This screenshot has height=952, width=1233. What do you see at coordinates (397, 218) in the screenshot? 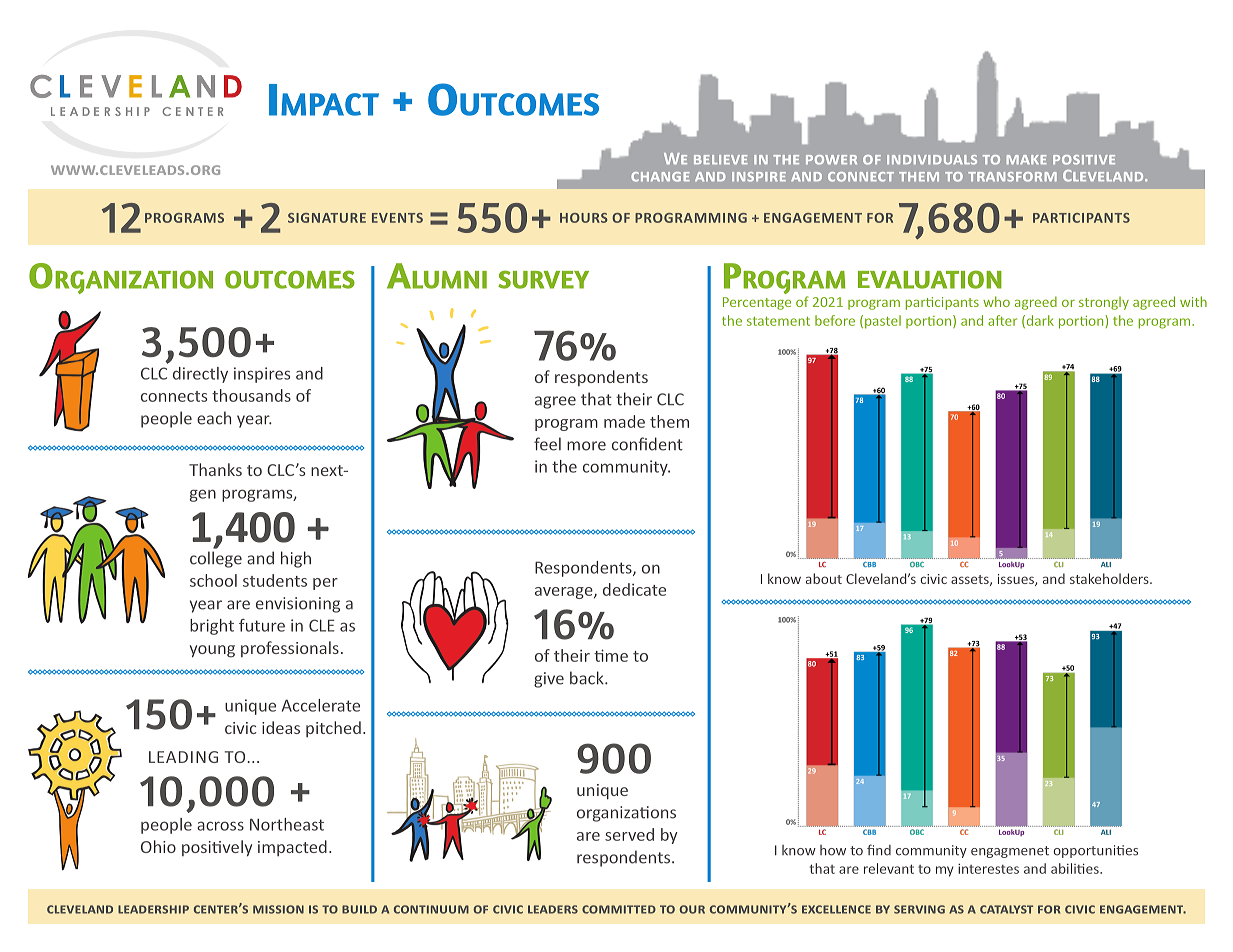
I see `EVENTS` at bounding box center [397, 218].
